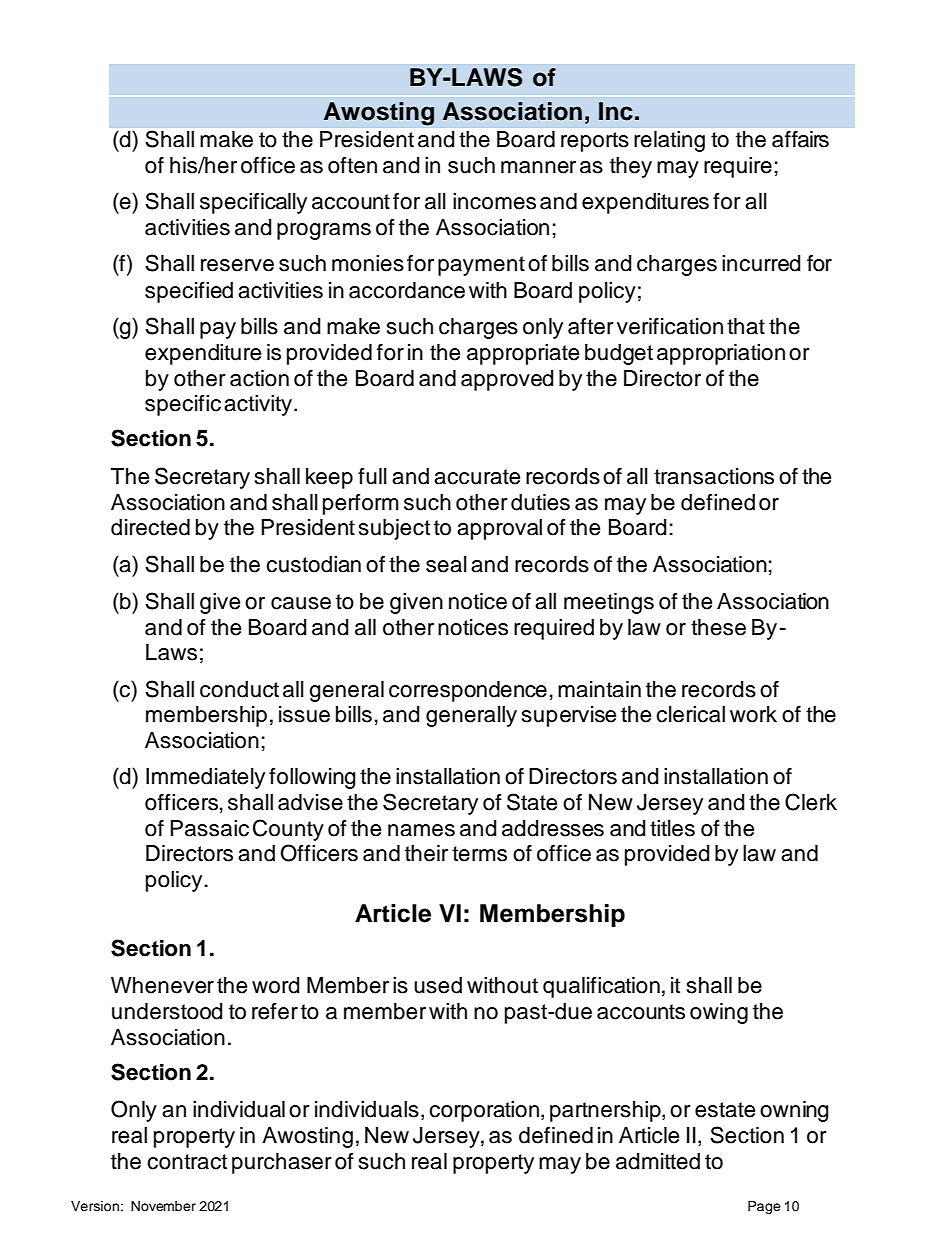  I want to click on contract, so click(187, 1162).
